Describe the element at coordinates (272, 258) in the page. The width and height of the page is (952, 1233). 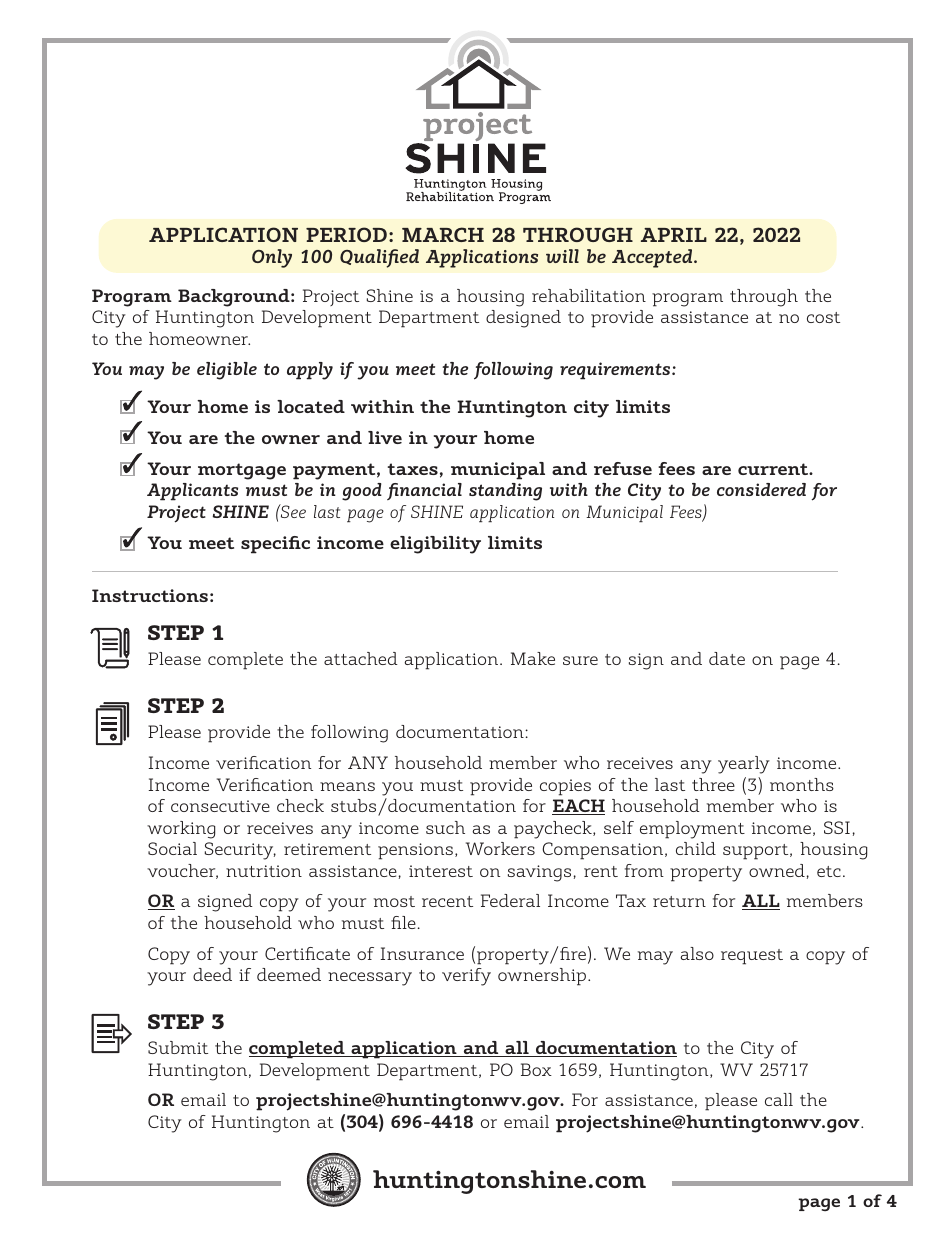
I see `Only` at that location.
